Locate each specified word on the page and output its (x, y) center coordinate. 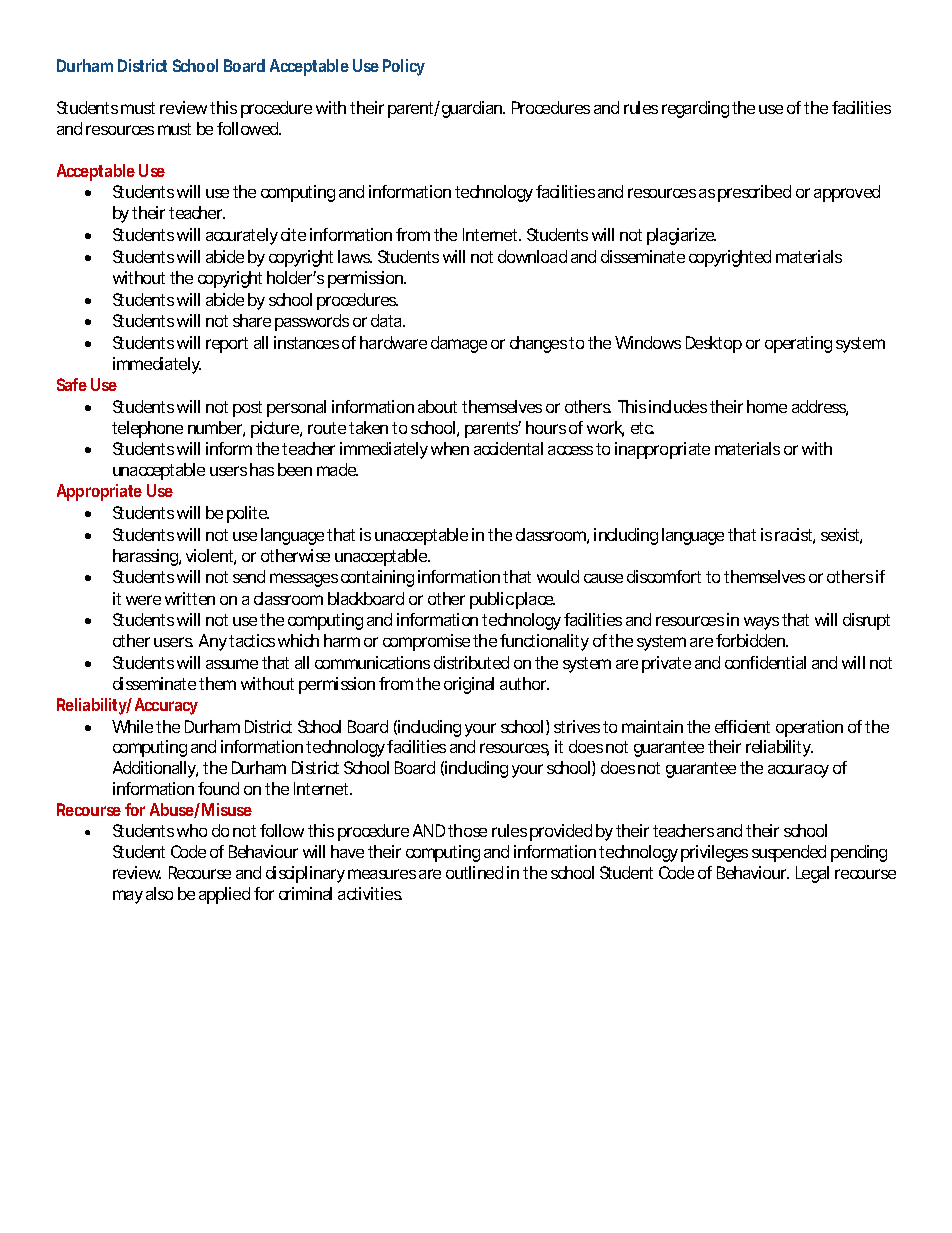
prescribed (754, 193)
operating (798, 344)
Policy (404, 67)
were (143, 600)
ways (761, 623)
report (227, 345)
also (159, 893)
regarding (695, 109)
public (492, 600)
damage (459, 344)
